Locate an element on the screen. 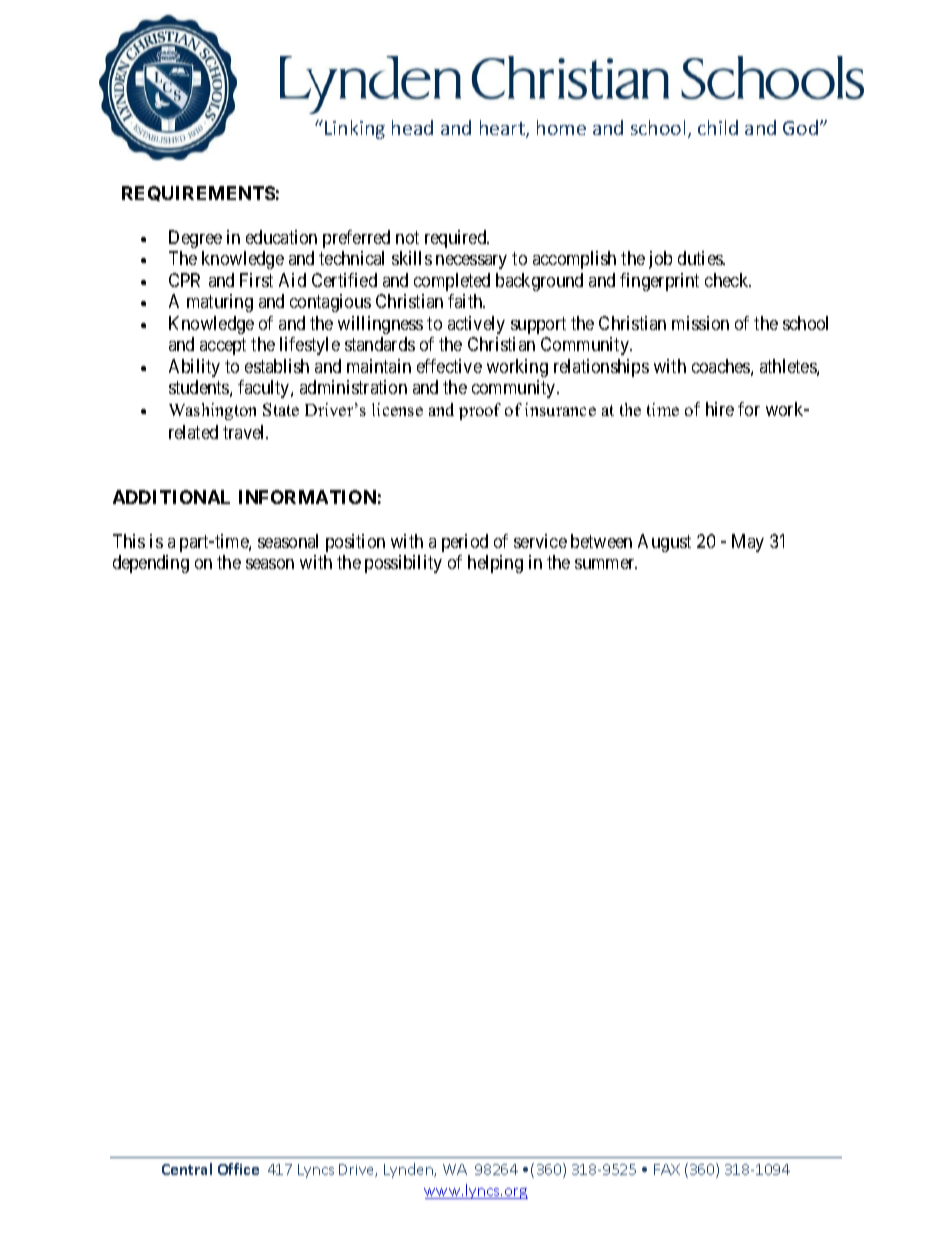 The image size is (952, 1233). helping is located at coordinates (495, 564).
